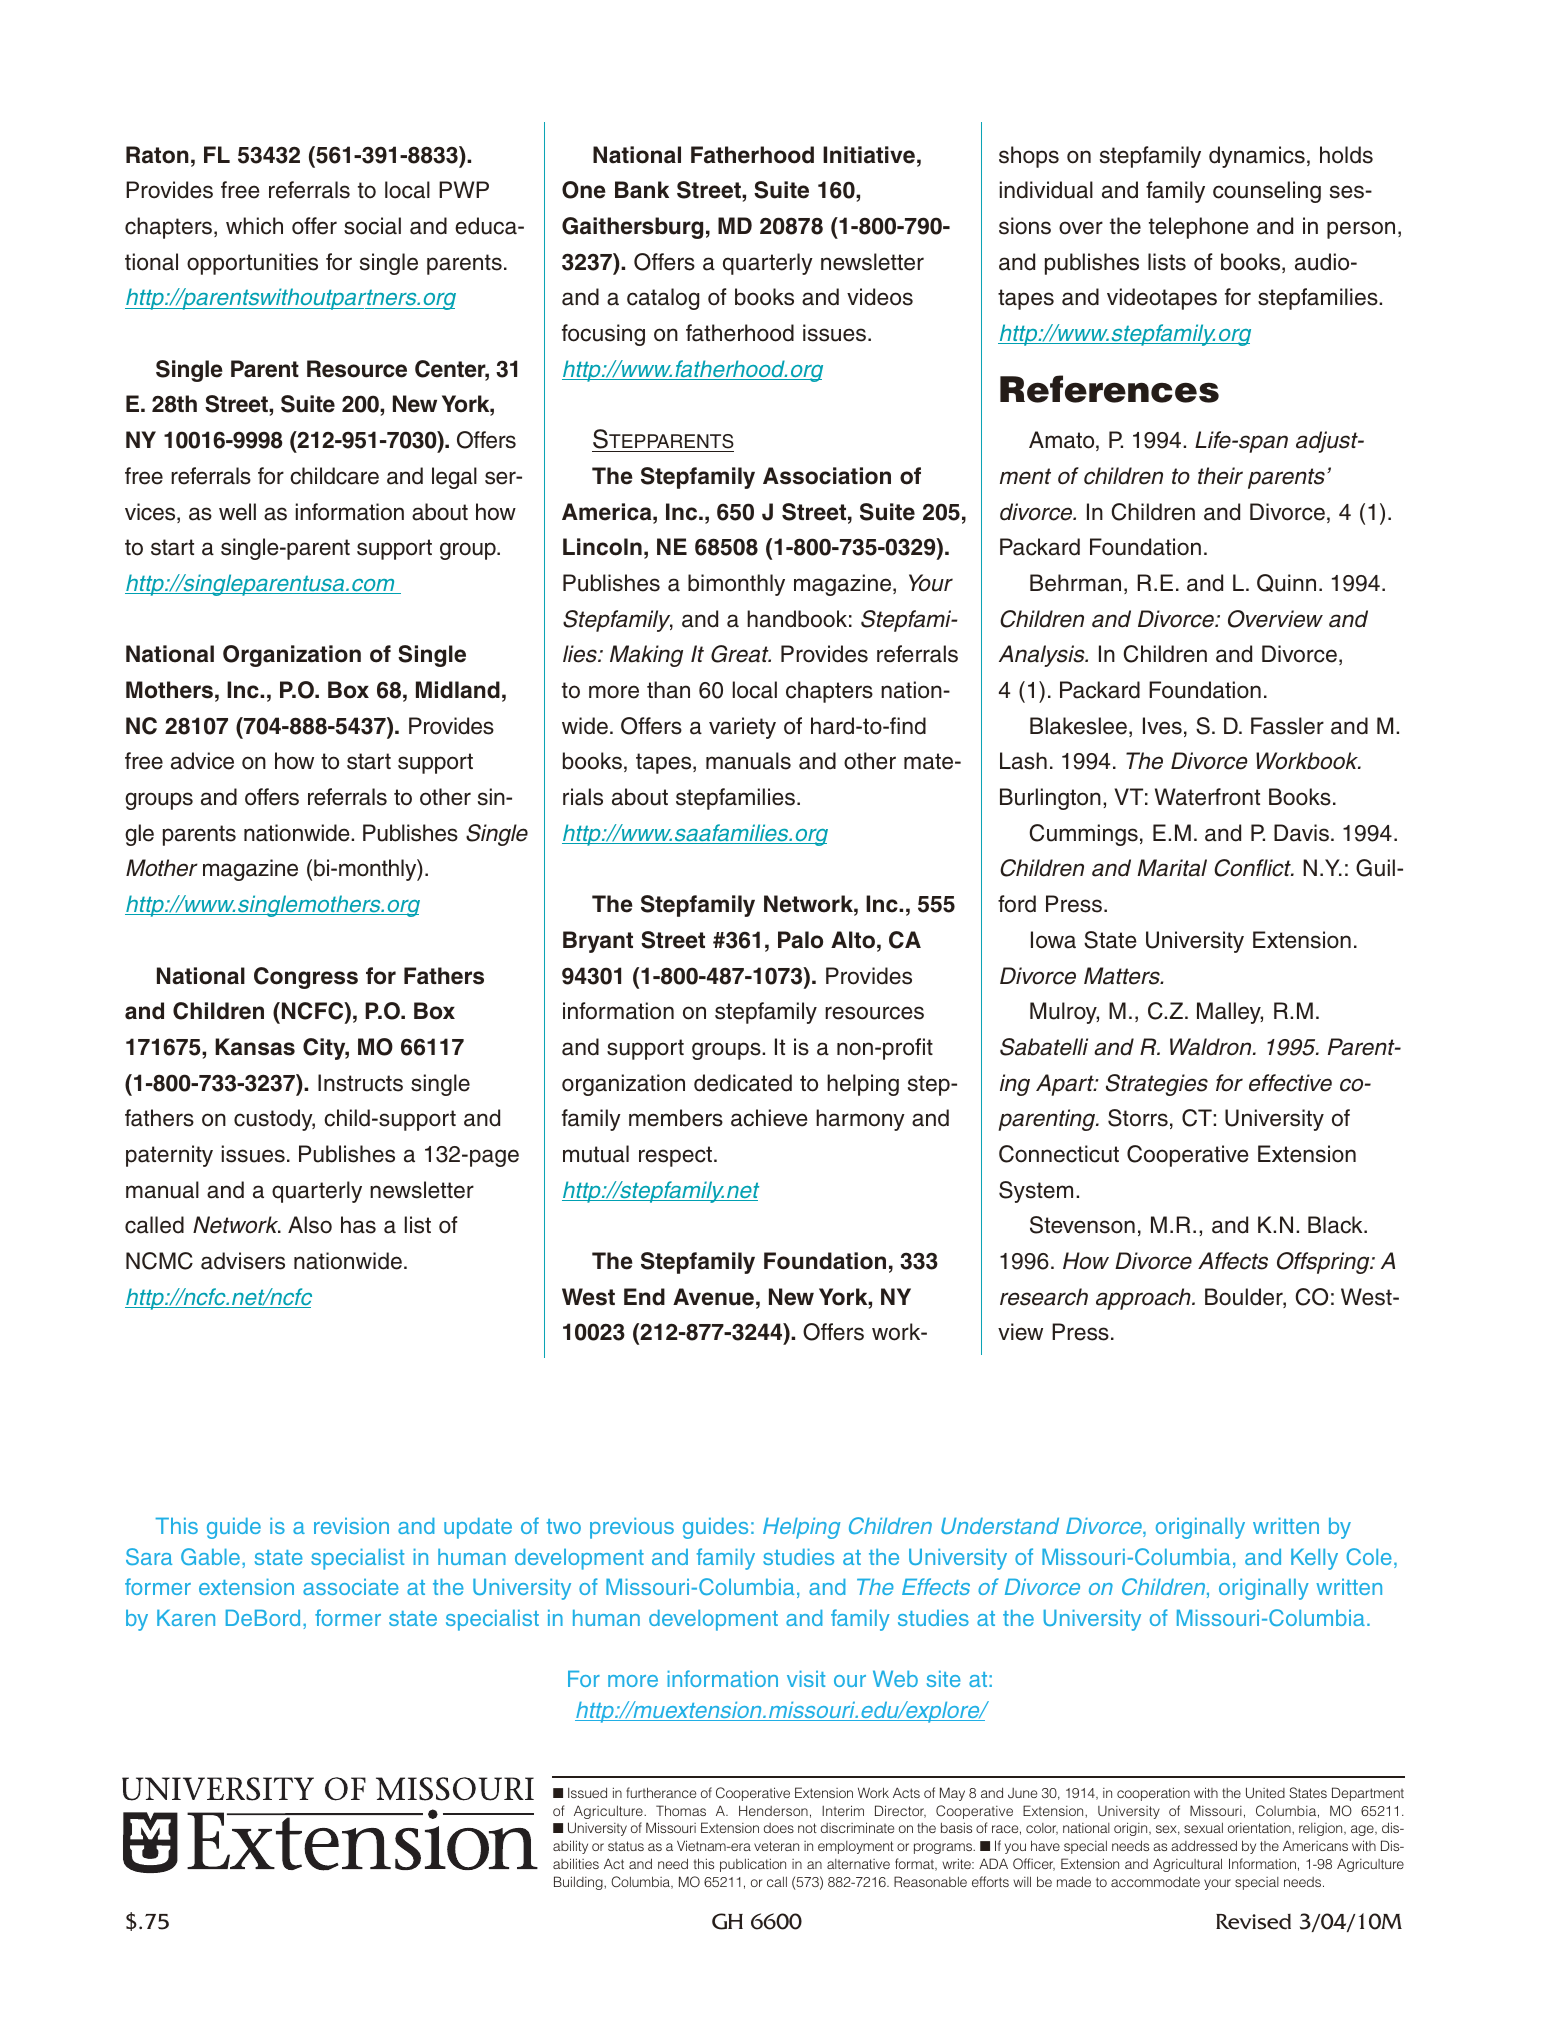  What do you see at coordinates (254, 226) in the screenshot?
I see `which` at bounding box center [254, 226].
